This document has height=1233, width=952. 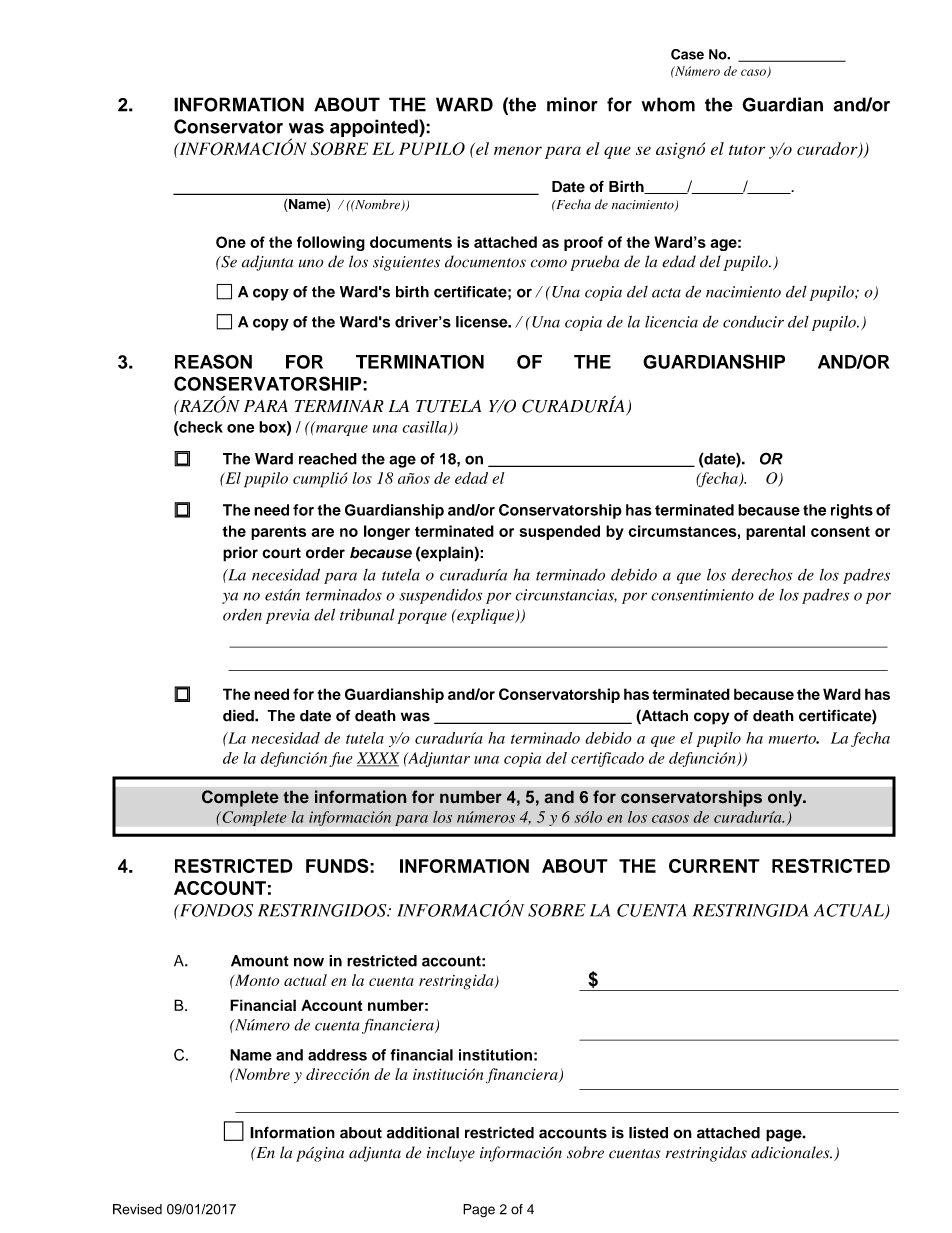 What do you see at coordinates (213, 361) in the document?
I see `REASON` at bounding box center [213, 361].
